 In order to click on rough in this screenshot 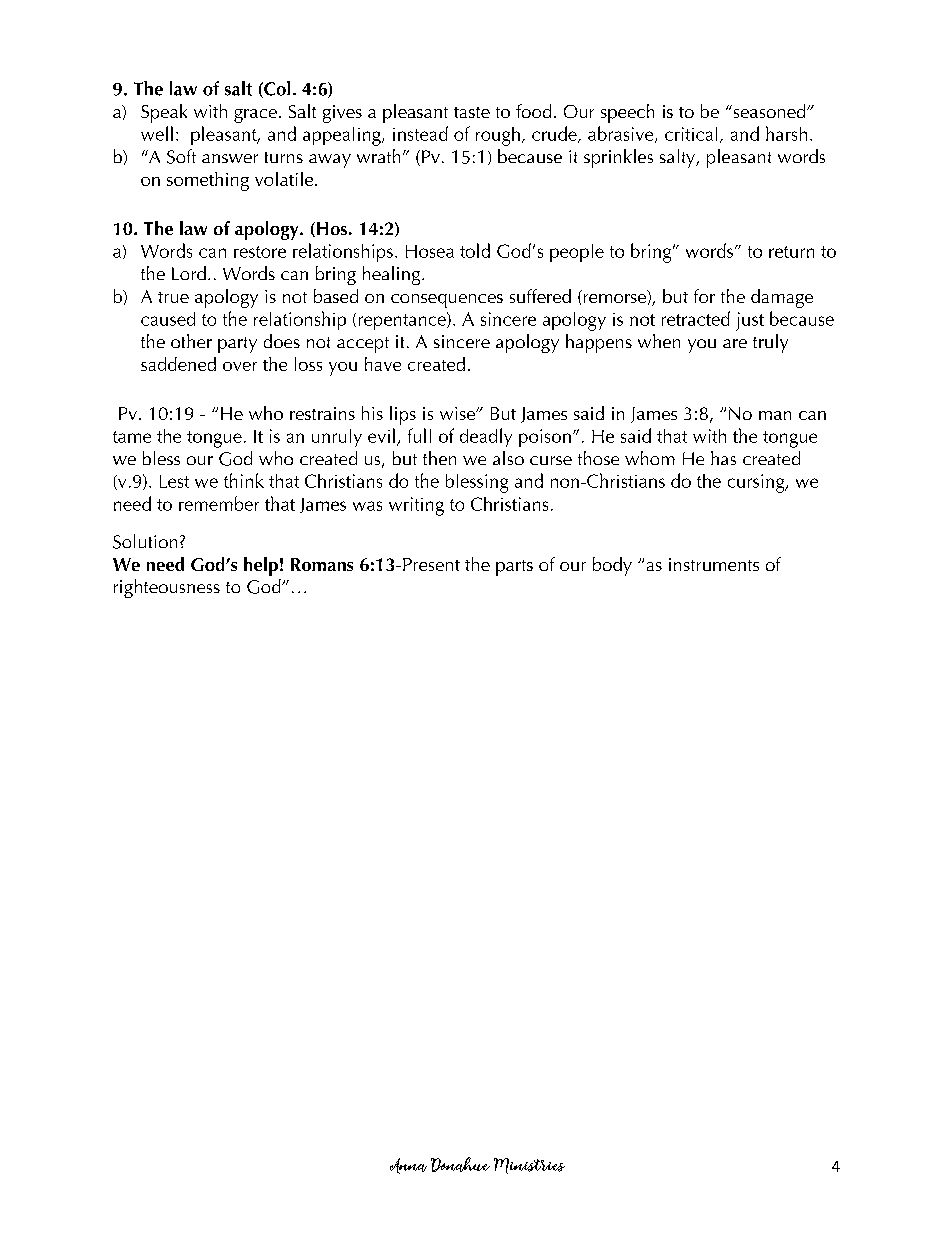, I will do `click(498, 136)`.
